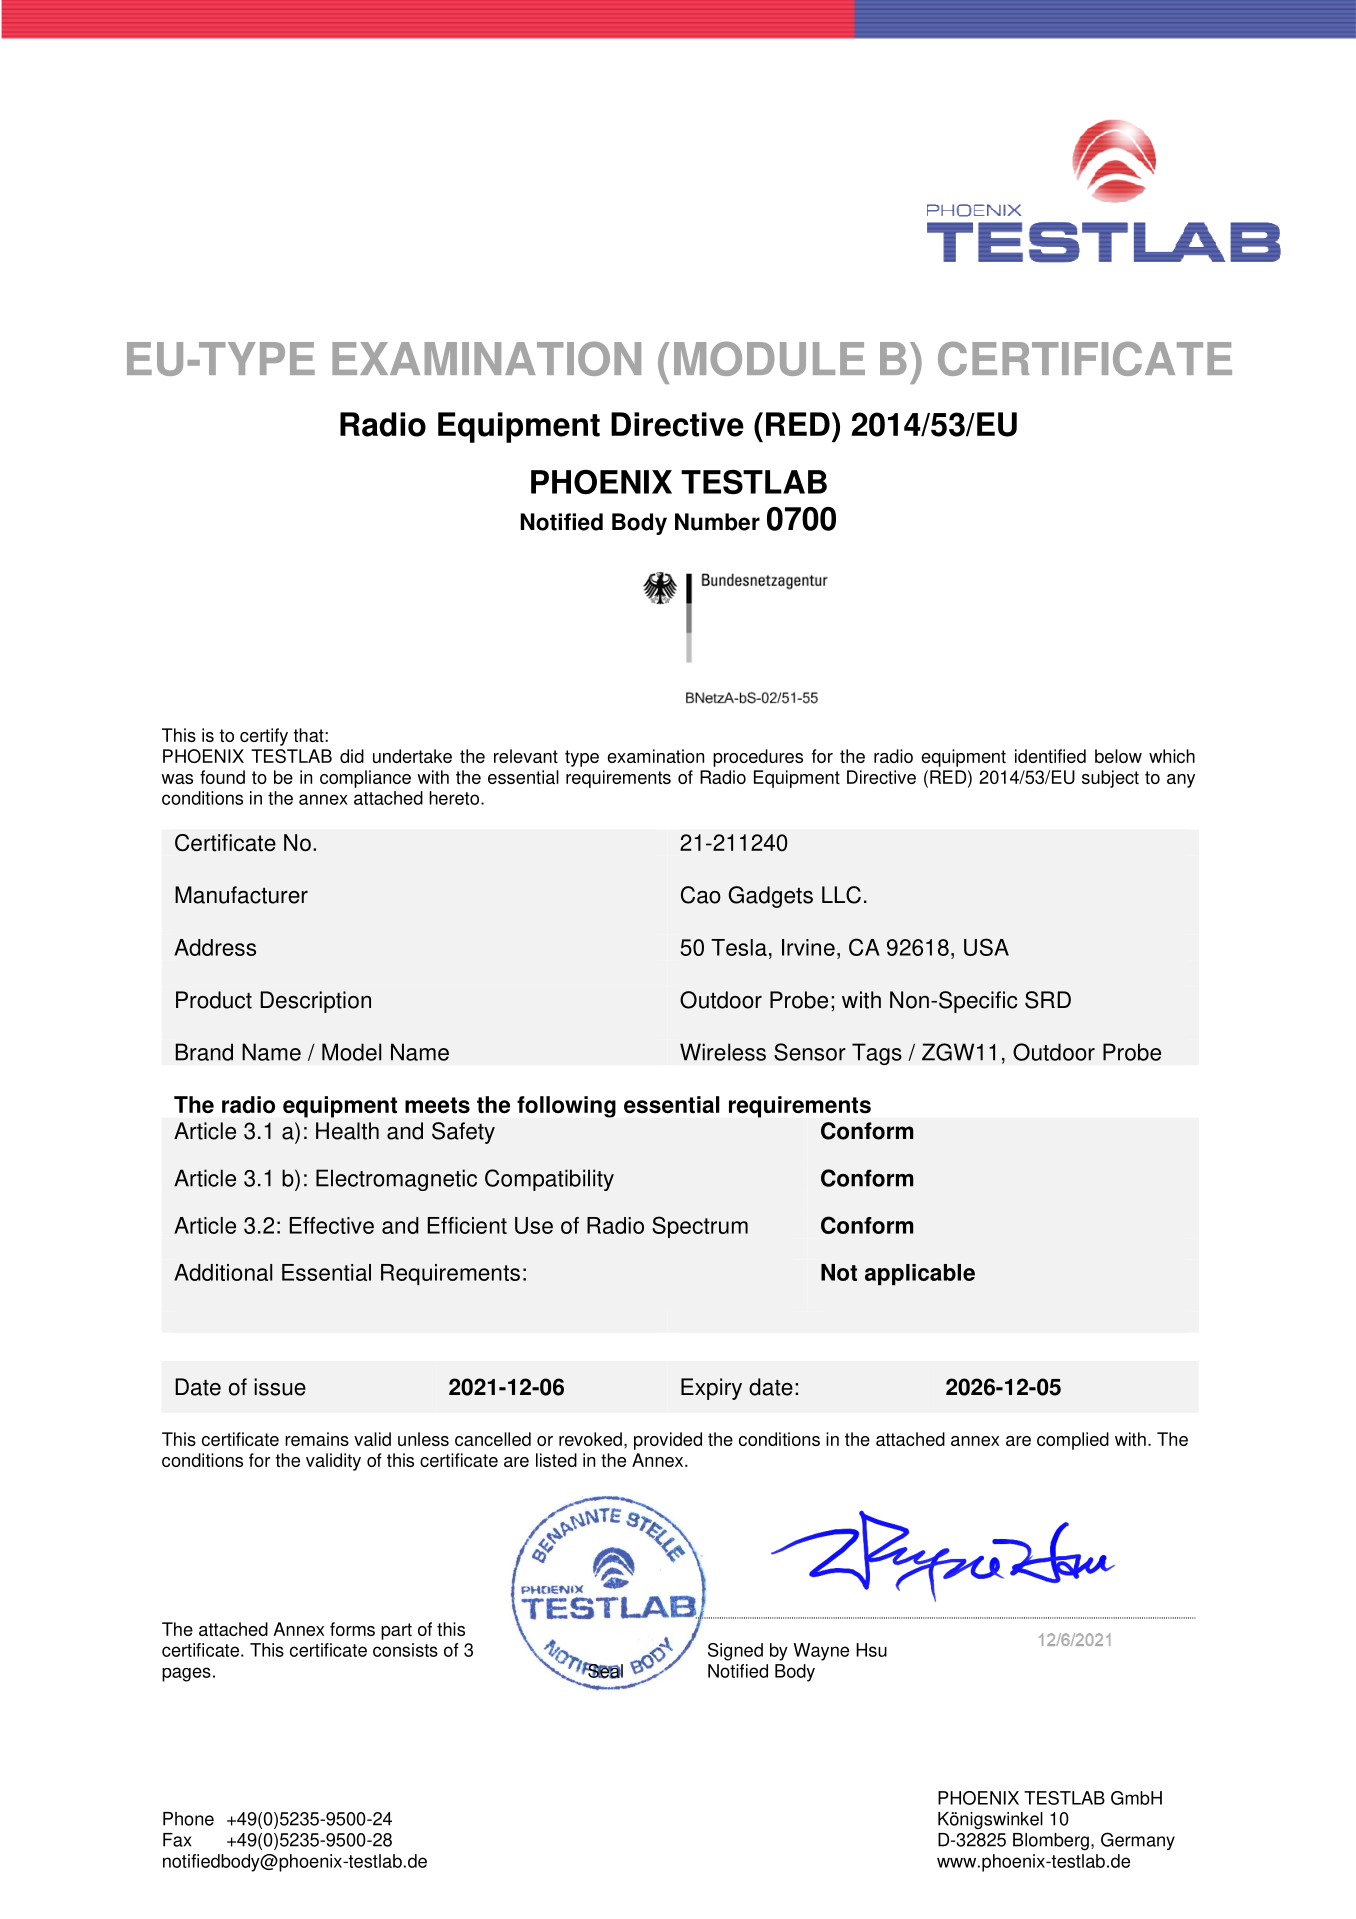  I want to click on SRD, so click(1048, 1000).
